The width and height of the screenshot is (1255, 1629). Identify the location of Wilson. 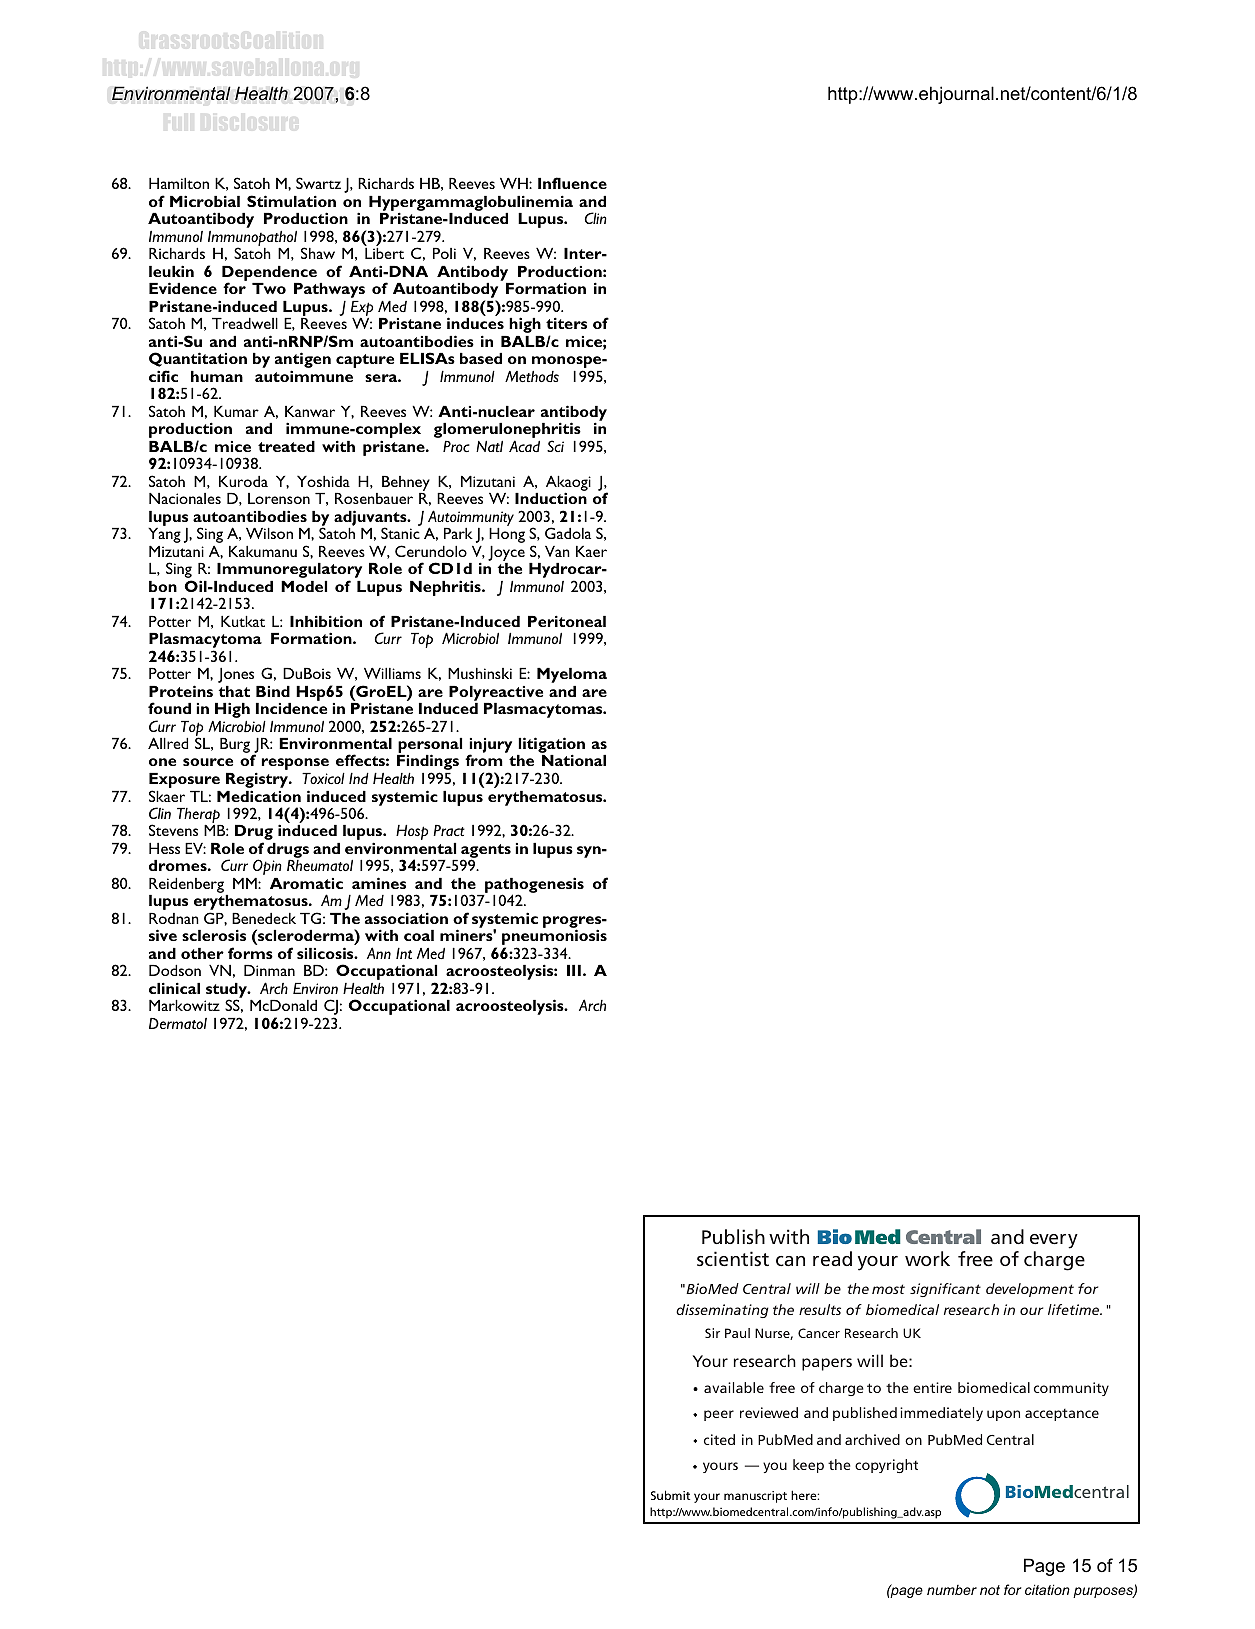
(269, 533).
